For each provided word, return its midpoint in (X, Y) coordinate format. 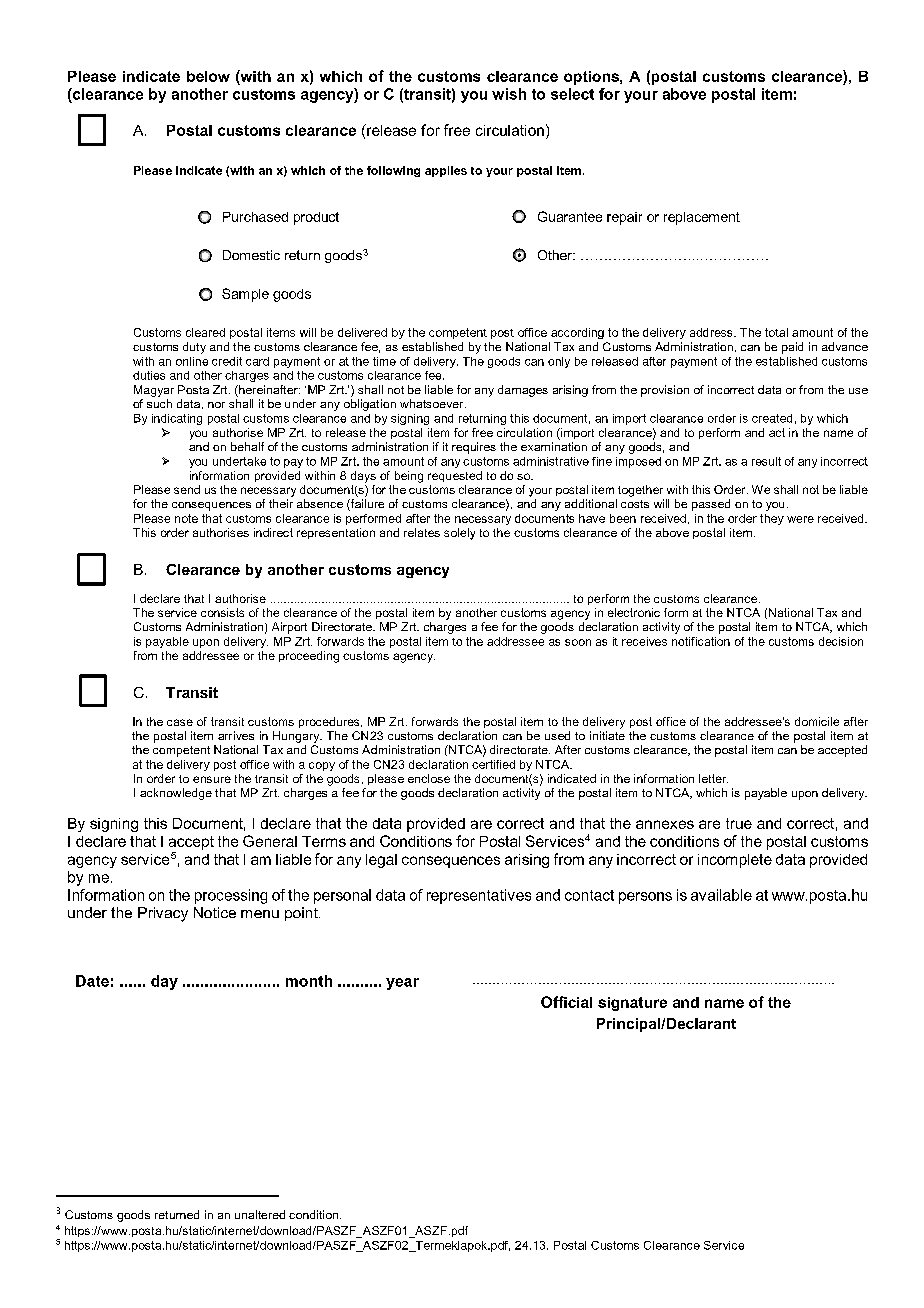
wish (509, 94)
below (208, 76)
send (187, 489)
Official (566, 1002)
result (766, 461)
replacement (702, 218)
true (739, 823)
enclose (429, 778)
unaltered (260, 1214)
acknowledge (176, 794)
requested (455, 476)
